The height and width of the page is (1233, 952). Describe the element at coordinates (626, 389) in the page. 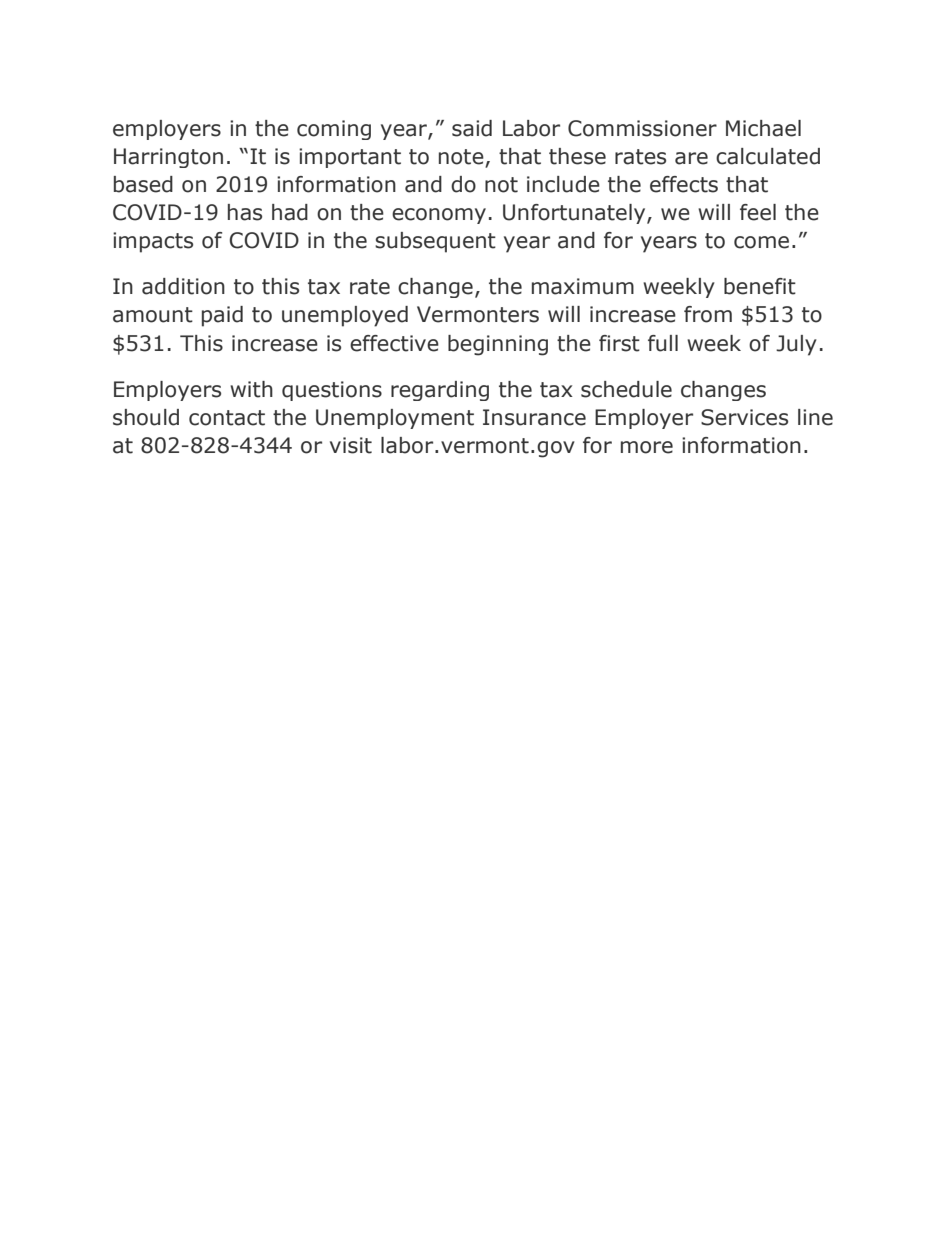

I see `schedule` at that location.
